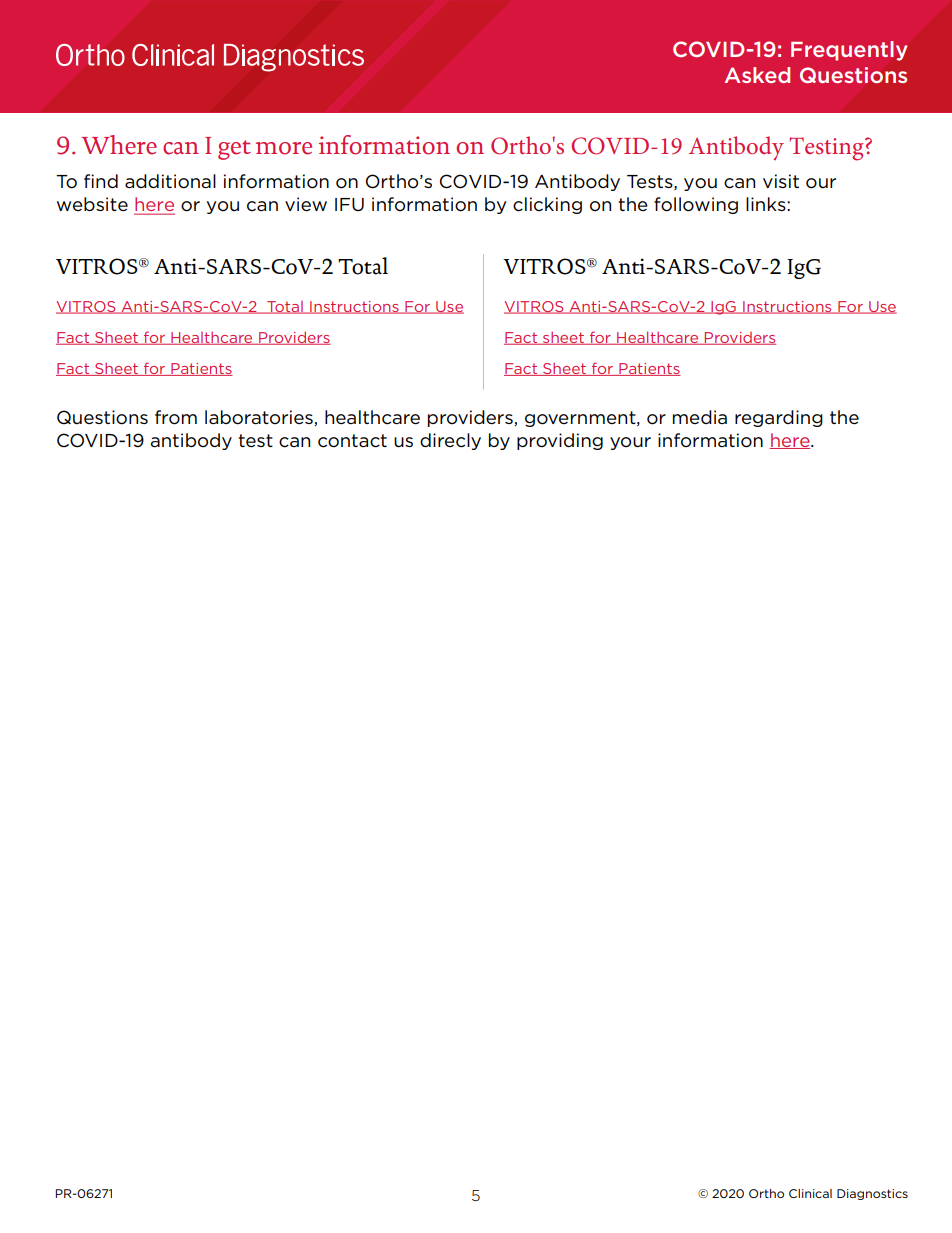 The width and height of the page is (952, 1233). I want to click on from, so click(176, 417).
